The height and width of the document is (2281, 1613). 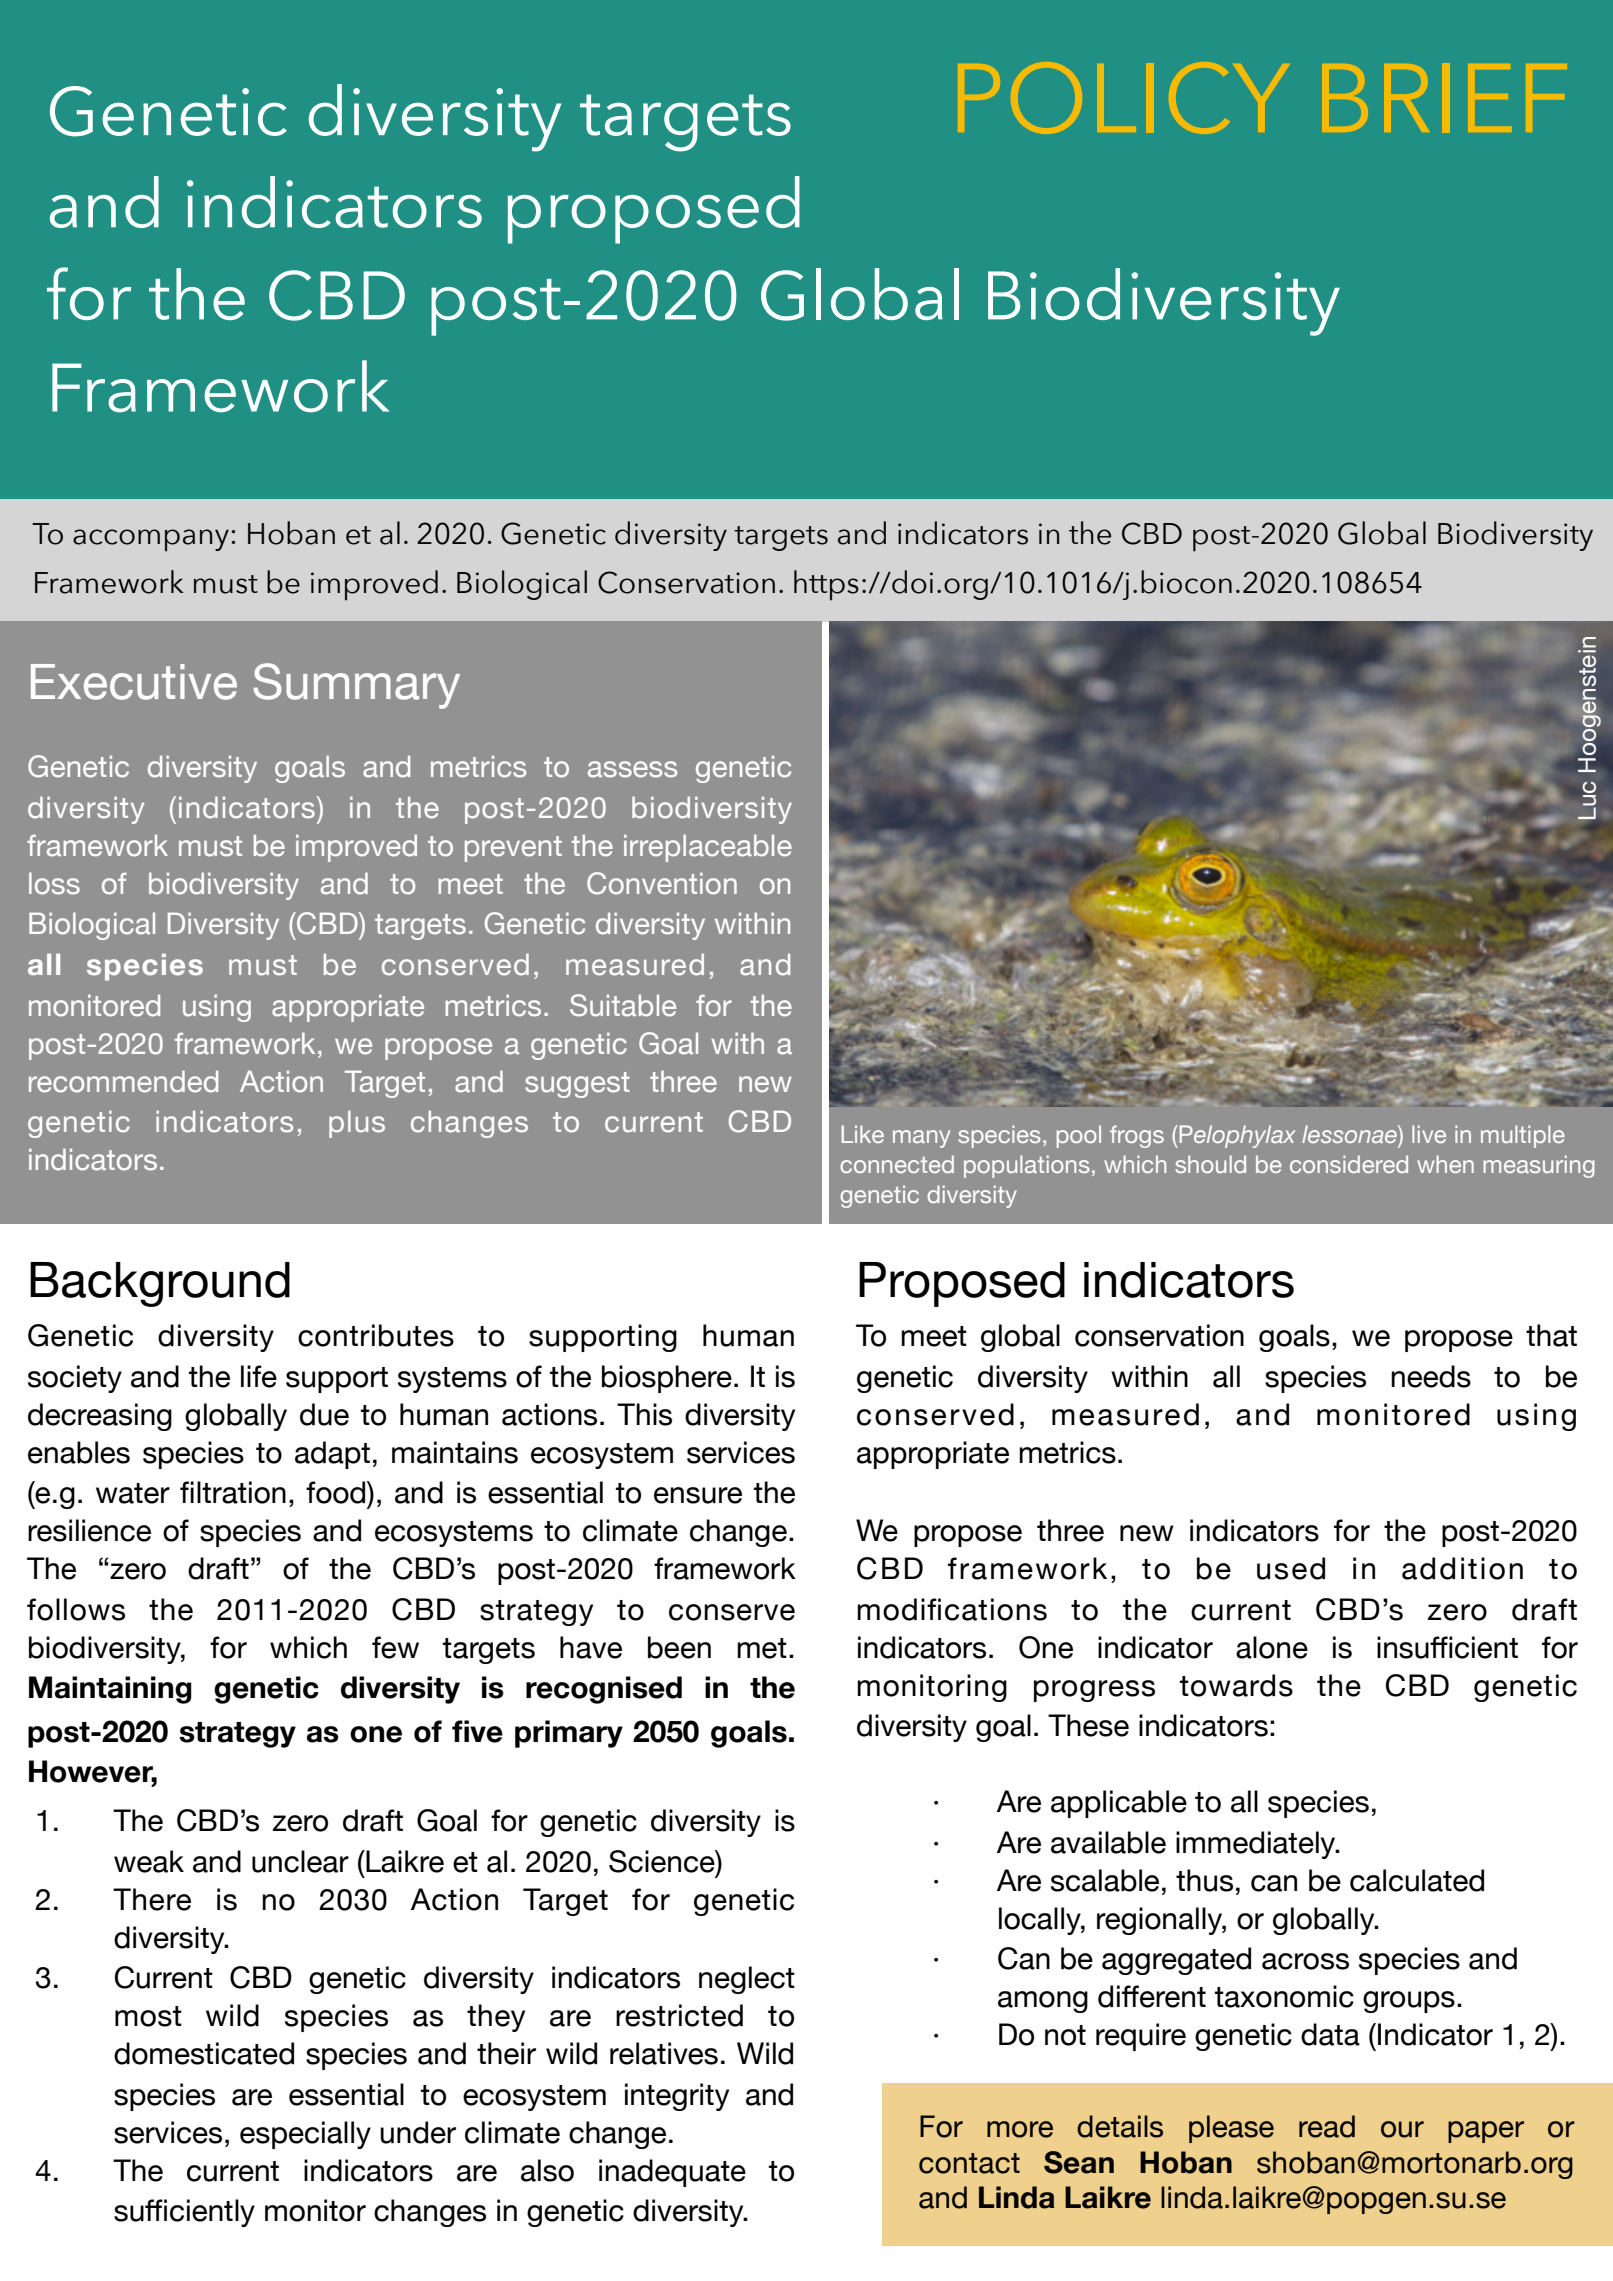 I want to click on especially, so click(x=305, y=2135).
